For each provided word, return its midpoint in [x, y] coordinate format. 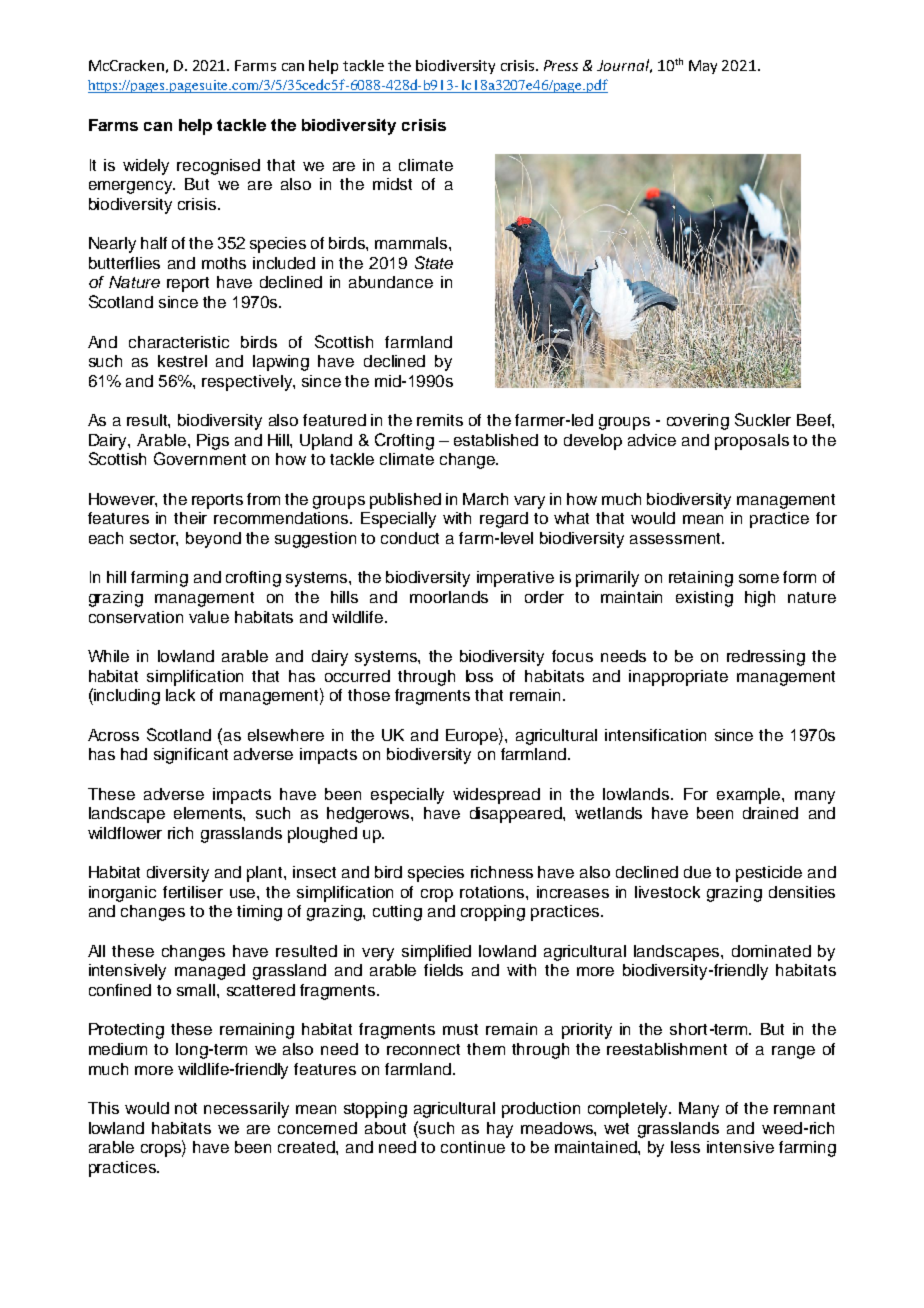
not [186, 1108]
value [209, 617]
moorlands [449, 597]
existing [704, 599]
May [703, 67]
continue [473, 1147]
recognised [218, 167]
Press [561, 65]
